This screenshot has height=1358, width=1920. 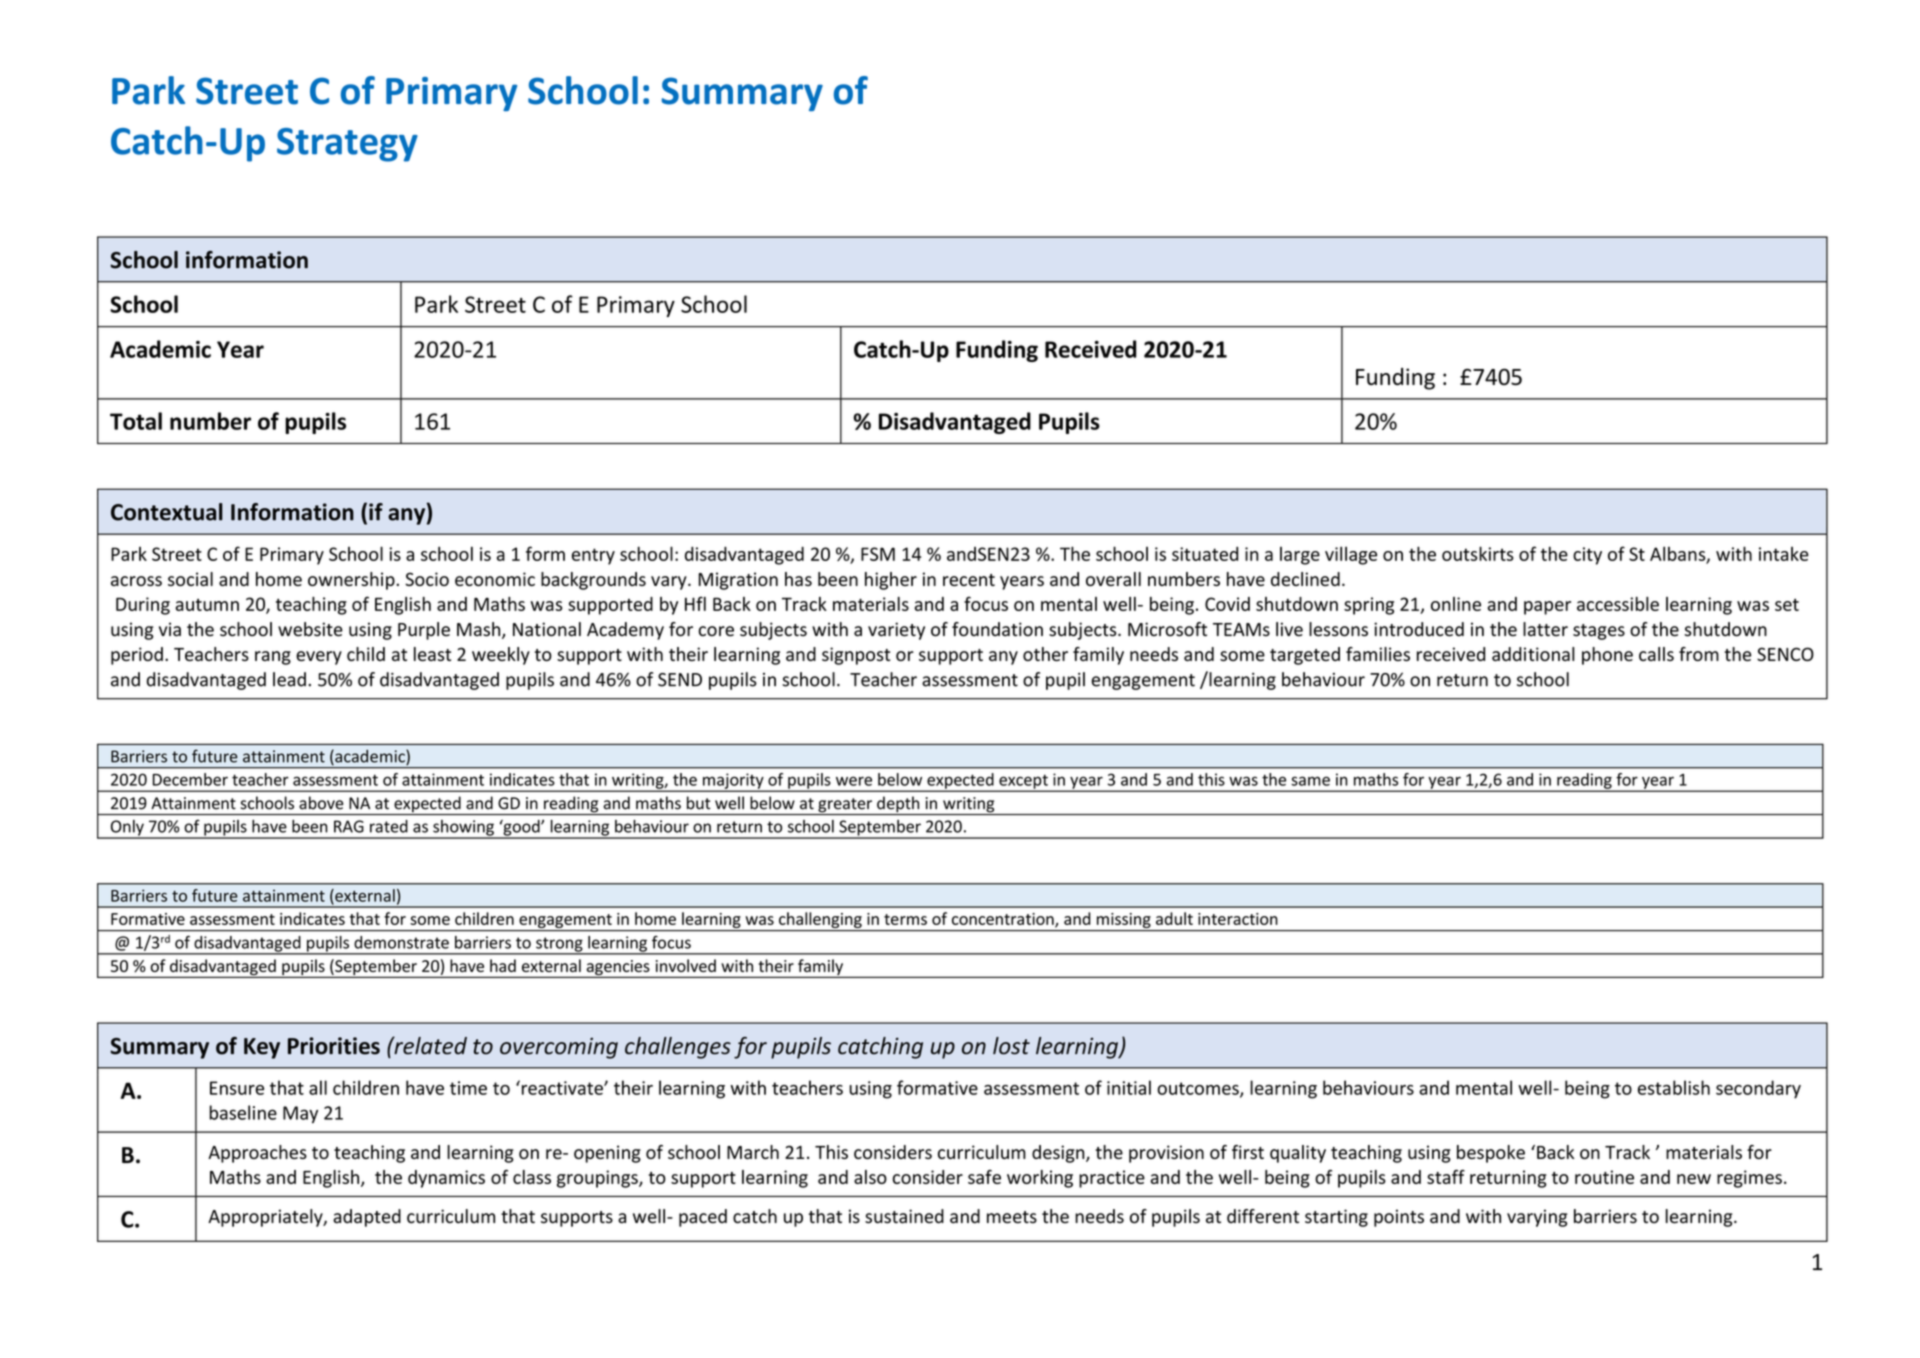 What do you see at coordinates (1310, 781) in the screenshot?
I see `same` at bounding box center [1310, 781].
